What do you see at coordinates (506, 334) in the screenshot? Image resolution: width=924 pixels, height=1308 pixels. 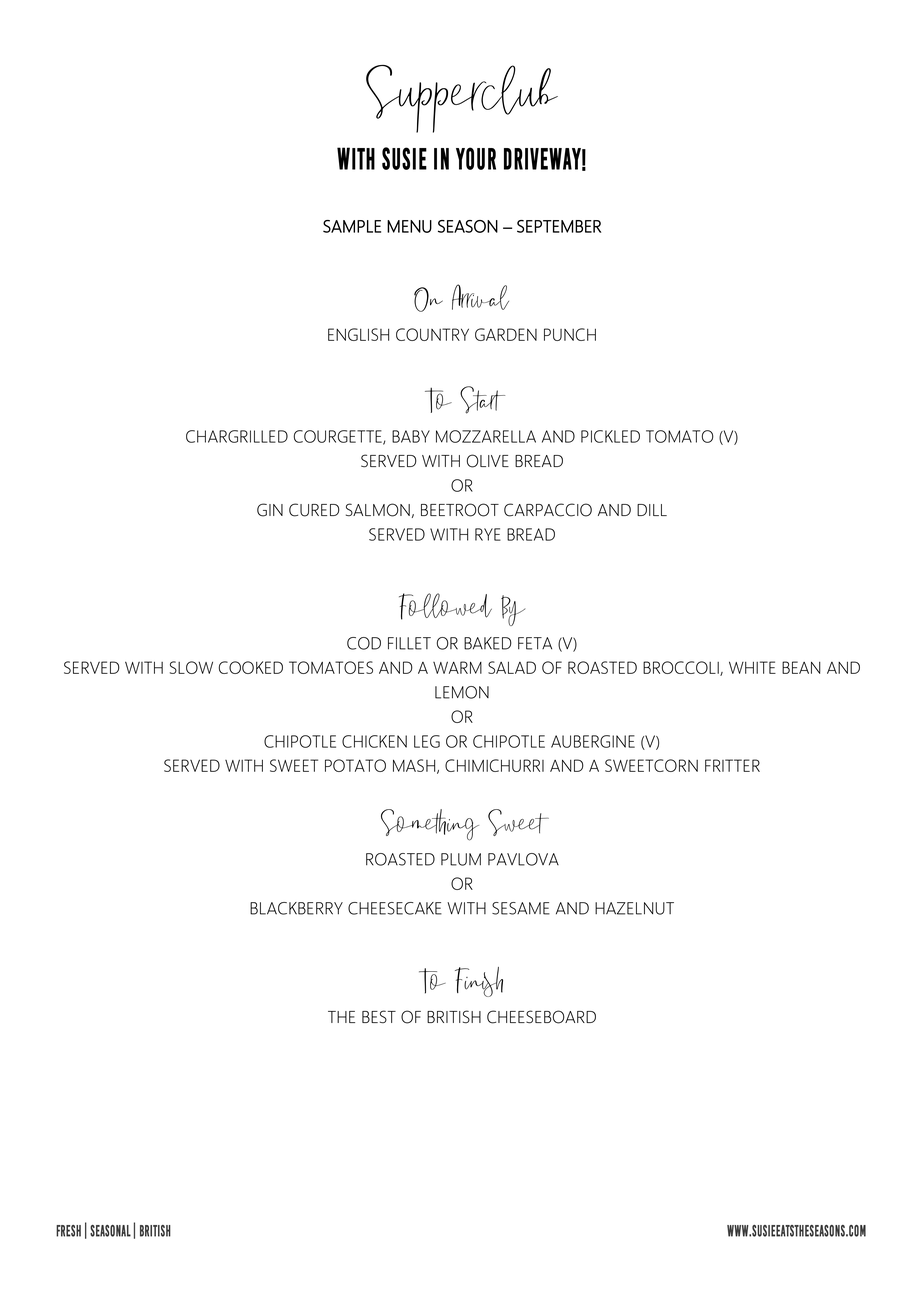 I see `GARDEN` at bounding box center [506, 334].
